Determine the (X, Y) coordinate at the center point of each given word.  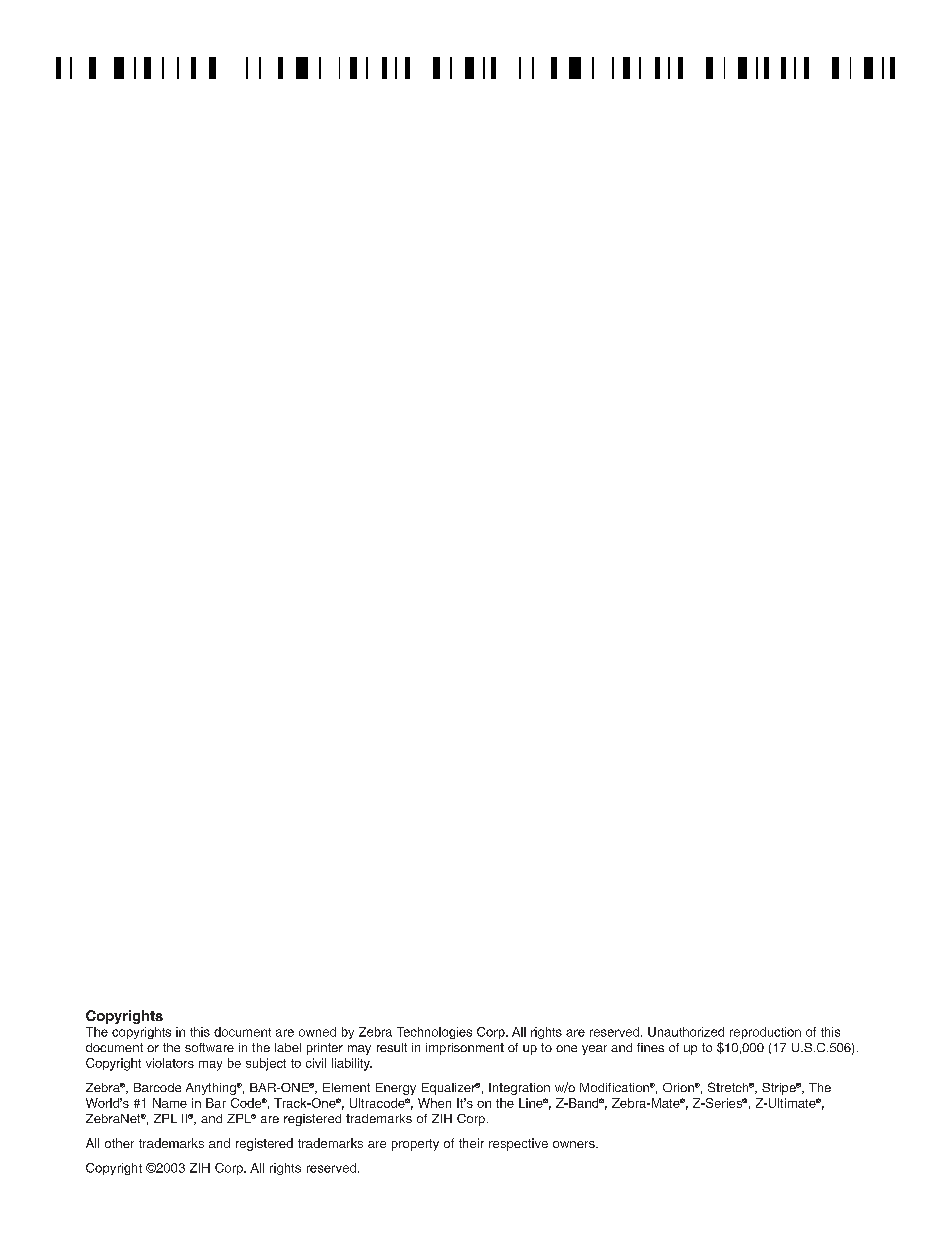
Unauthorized (686, 1032)
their (471, 1143)
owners (575, 1144)
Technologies (434, 1033)
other (119, 1143)
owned (317, 1032)
